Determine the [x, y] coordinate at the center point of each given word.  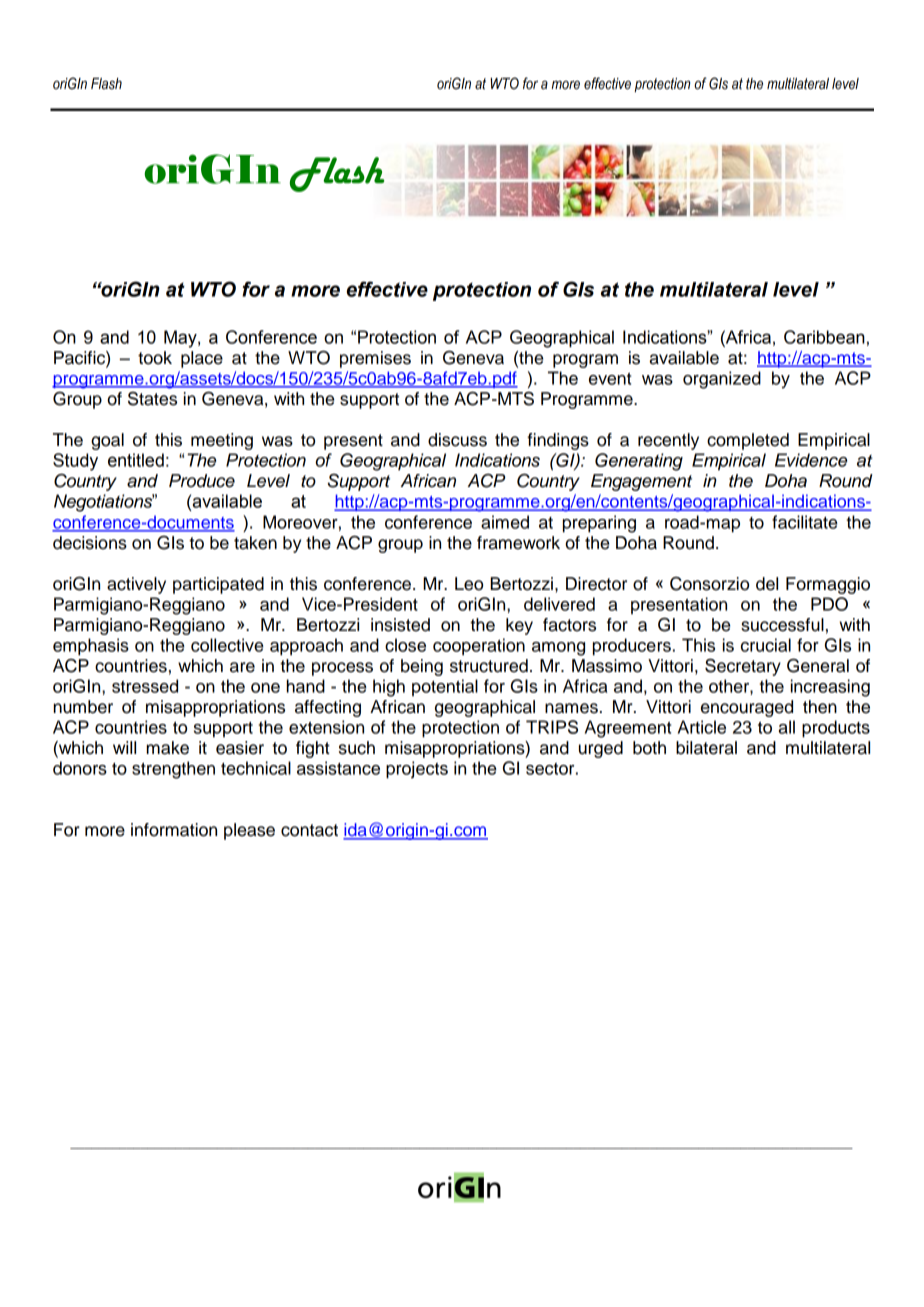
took [155, 358]
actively [136, 585]
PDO [829, 604]
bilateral [706, 748]
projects [417, 770]
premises [375, 359]
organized [722, 380]
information [174, 830]
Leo [469, 584]
